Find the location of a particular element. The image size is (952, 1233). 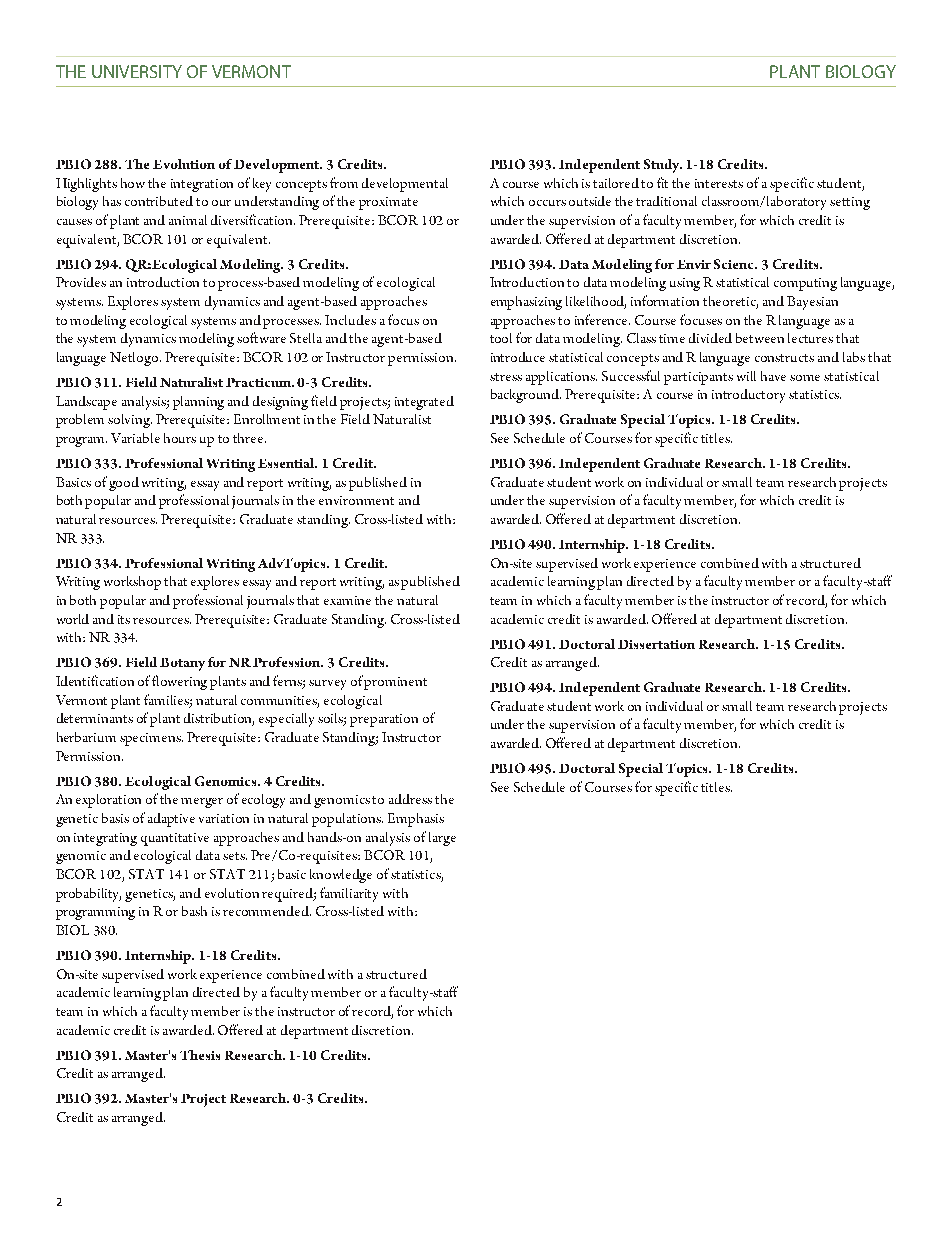

integrated is located at coordinates (424, 403).
